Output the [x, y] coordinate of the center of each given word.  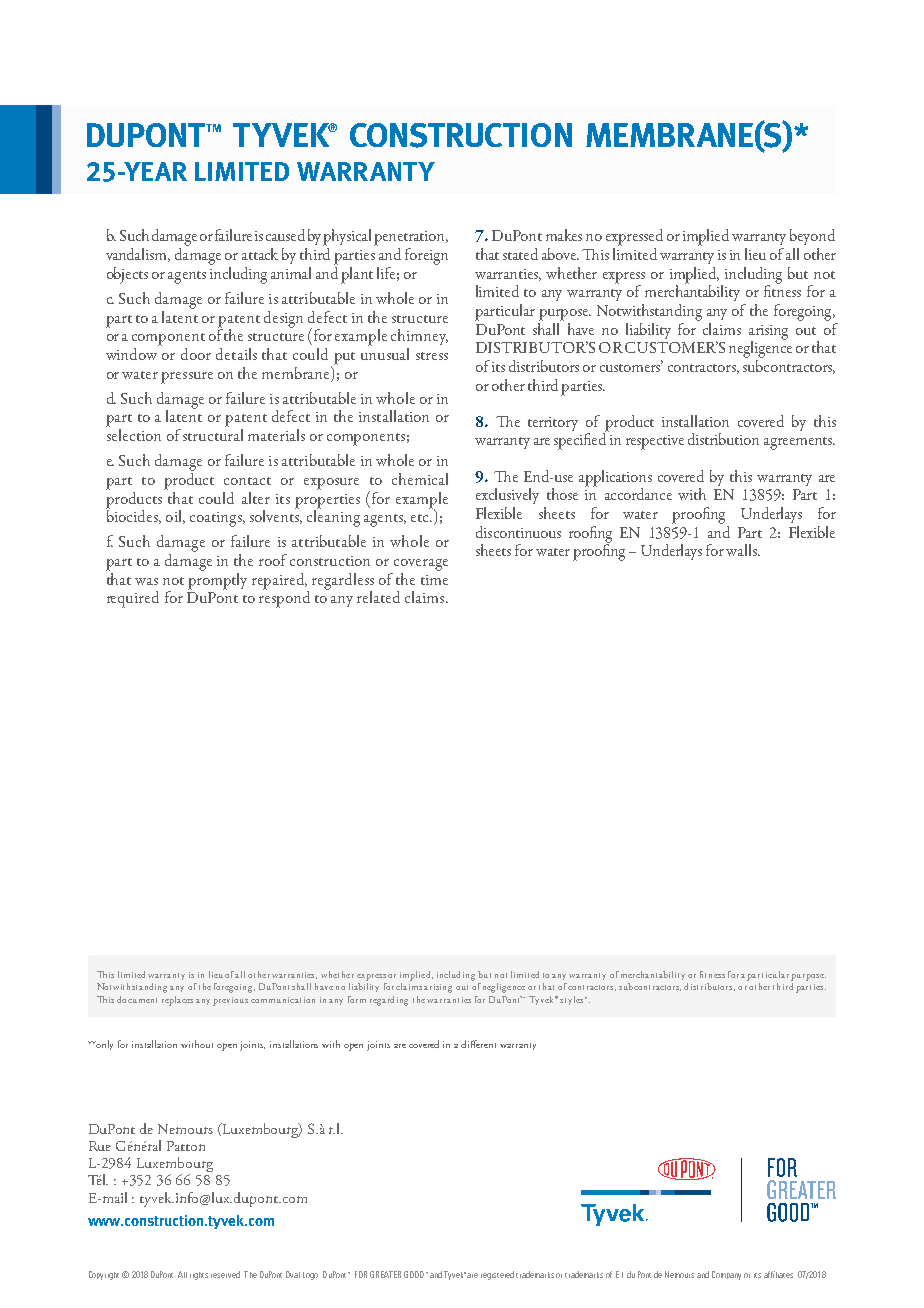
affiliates [778, 1274]
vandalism [138, 255]
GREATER [385, 1274]
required [133, 599]
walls [742, 550]
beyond [812, 237]
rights [199, 1276]
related [378, 597]
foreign [426, 256]
